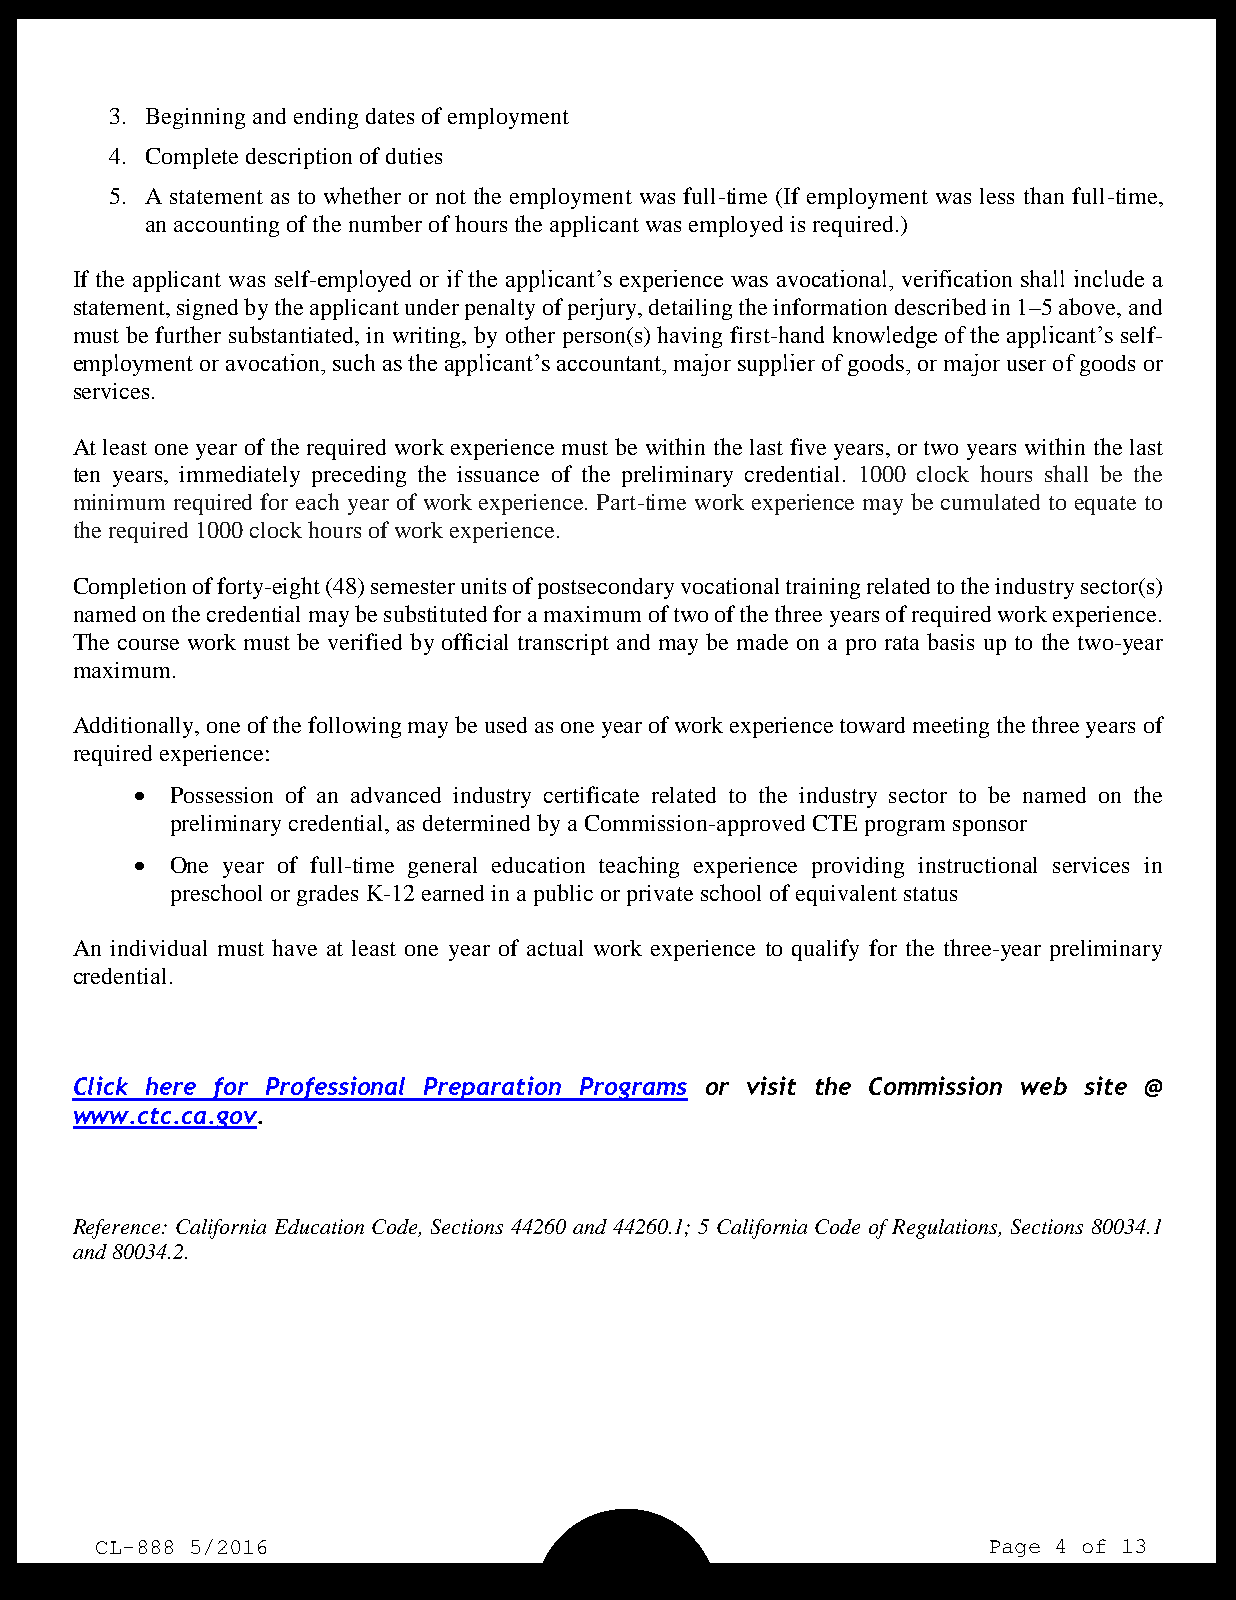 The height and width of the screenshot is (1600, 1236). What do you see at coordinates (118, 1229) in the screenshot?
I see `Reference` at bounding box center [118, 1229].
